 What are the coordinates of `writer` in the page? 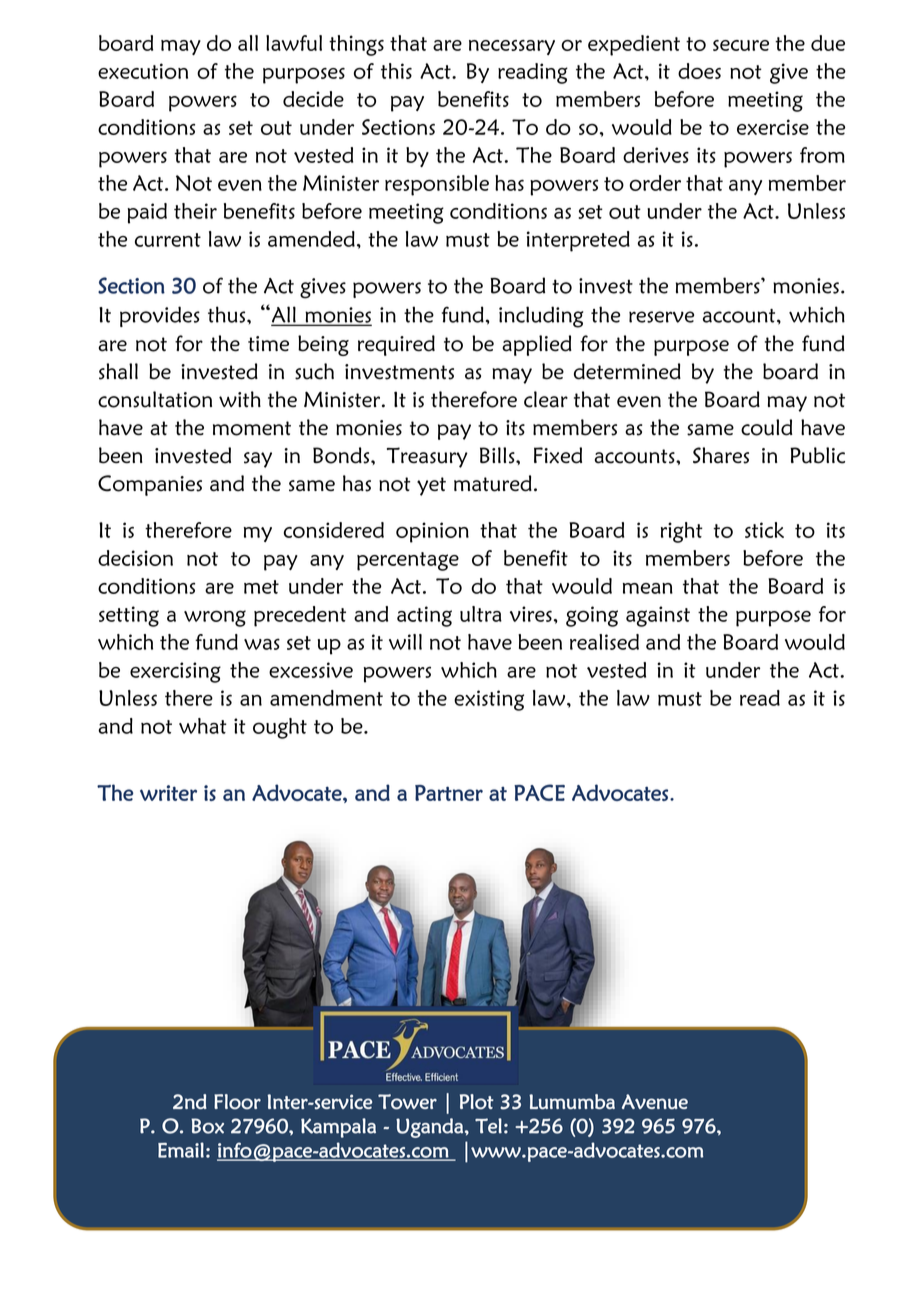 It's located at (168, 793).
